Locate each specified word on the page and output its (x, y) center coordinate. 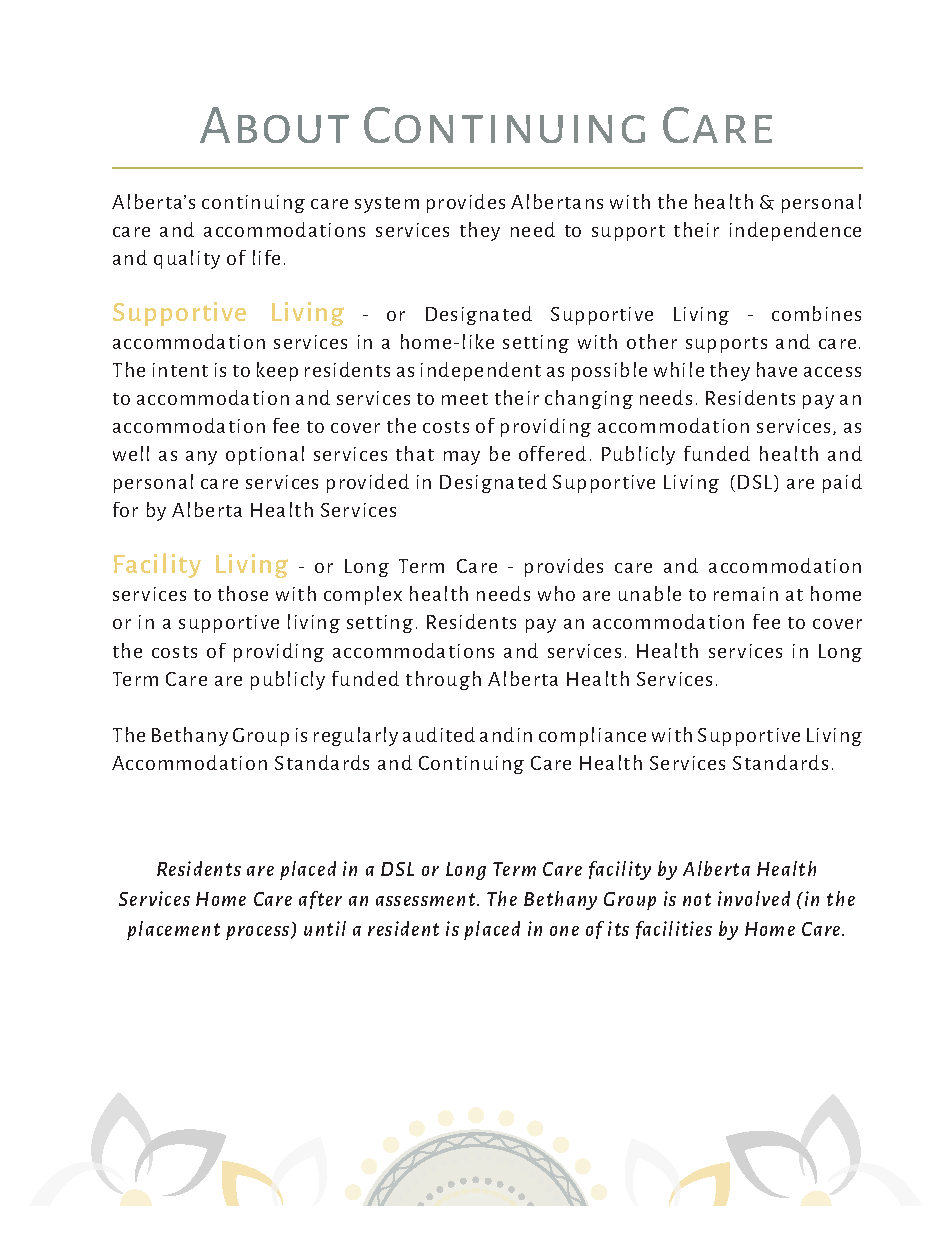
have (777, 369)
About (274, 125)
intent (180, 370)
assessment (427, 899)
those (243, 593)
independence (795, 231)
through (443, 680)
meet (465, 399)
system (387, 205)
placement (173, 930)
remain (746, 594)
